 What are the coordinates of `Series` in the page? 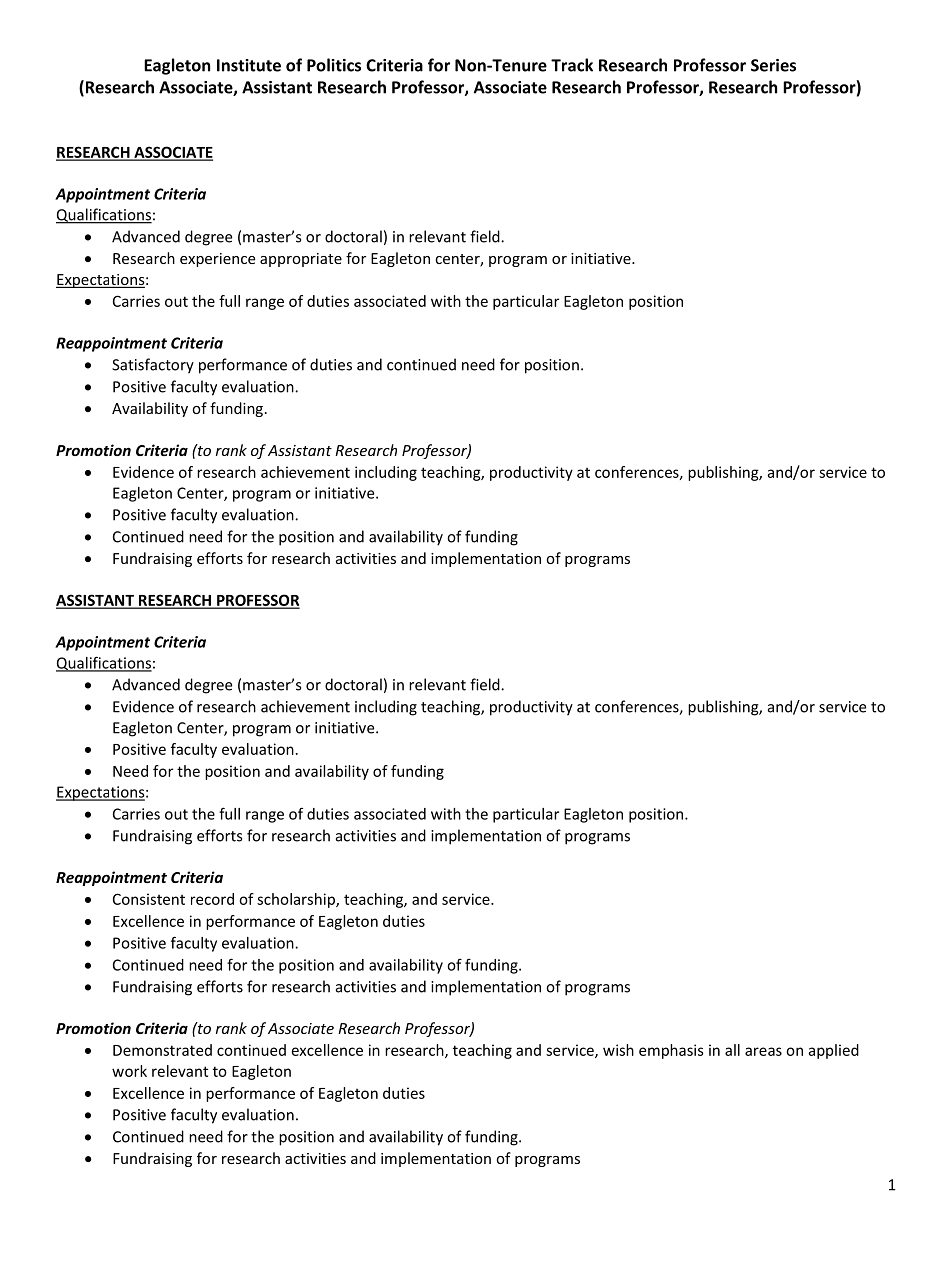 It's located at (773, 65).
